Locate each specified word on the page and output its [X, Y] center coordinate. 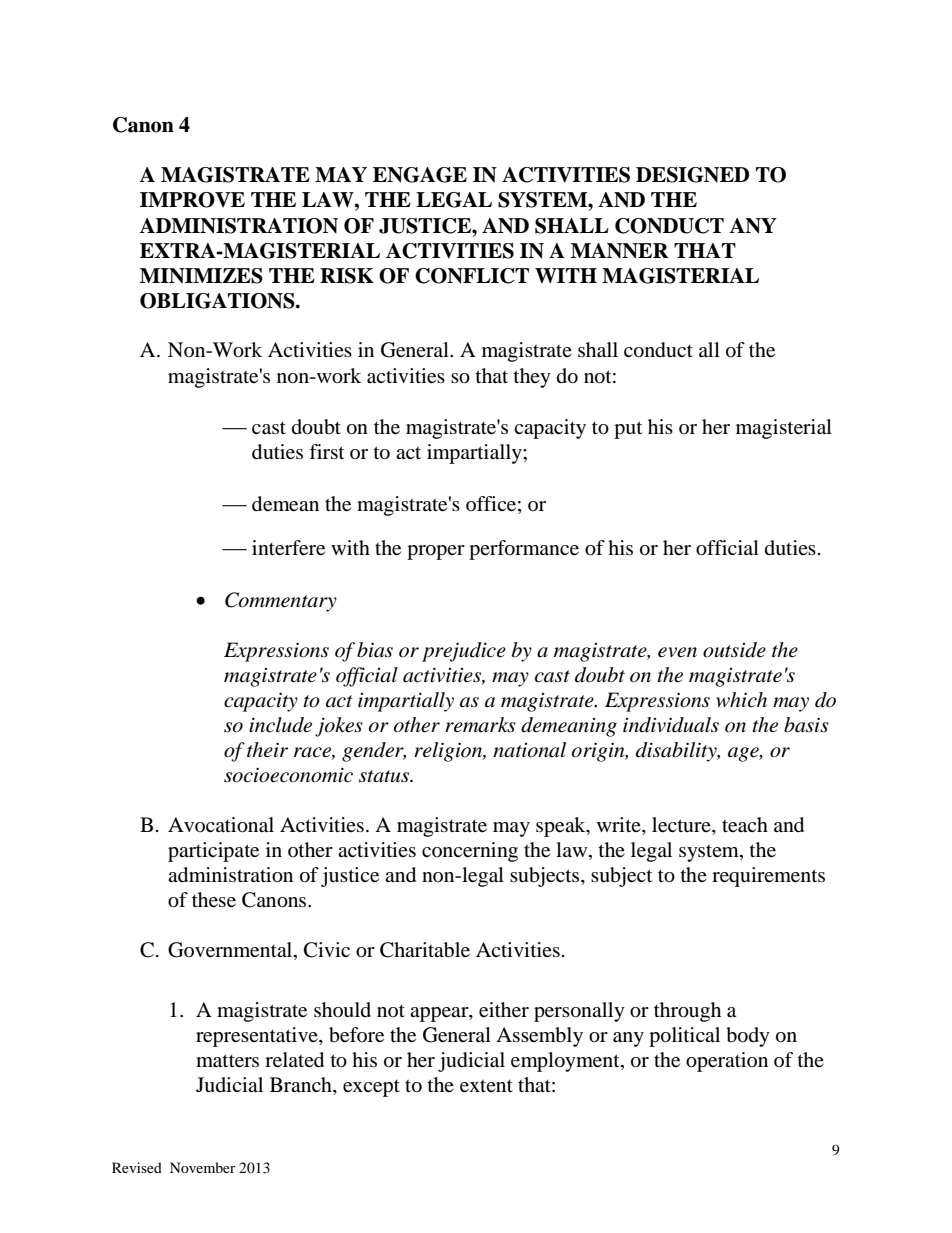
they [532, 378]
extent [486, 1086]
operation [727, 1062]
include [280, 725]
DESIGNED [692, 175]
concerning [470, 852]
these [214, 900]
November [203, 1167]
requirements [768, 877]
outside [734, 650]
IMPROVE [192, 200]
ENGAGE [420, 175]
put [628, 430]
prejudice [464, 652]
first [326, 451]
